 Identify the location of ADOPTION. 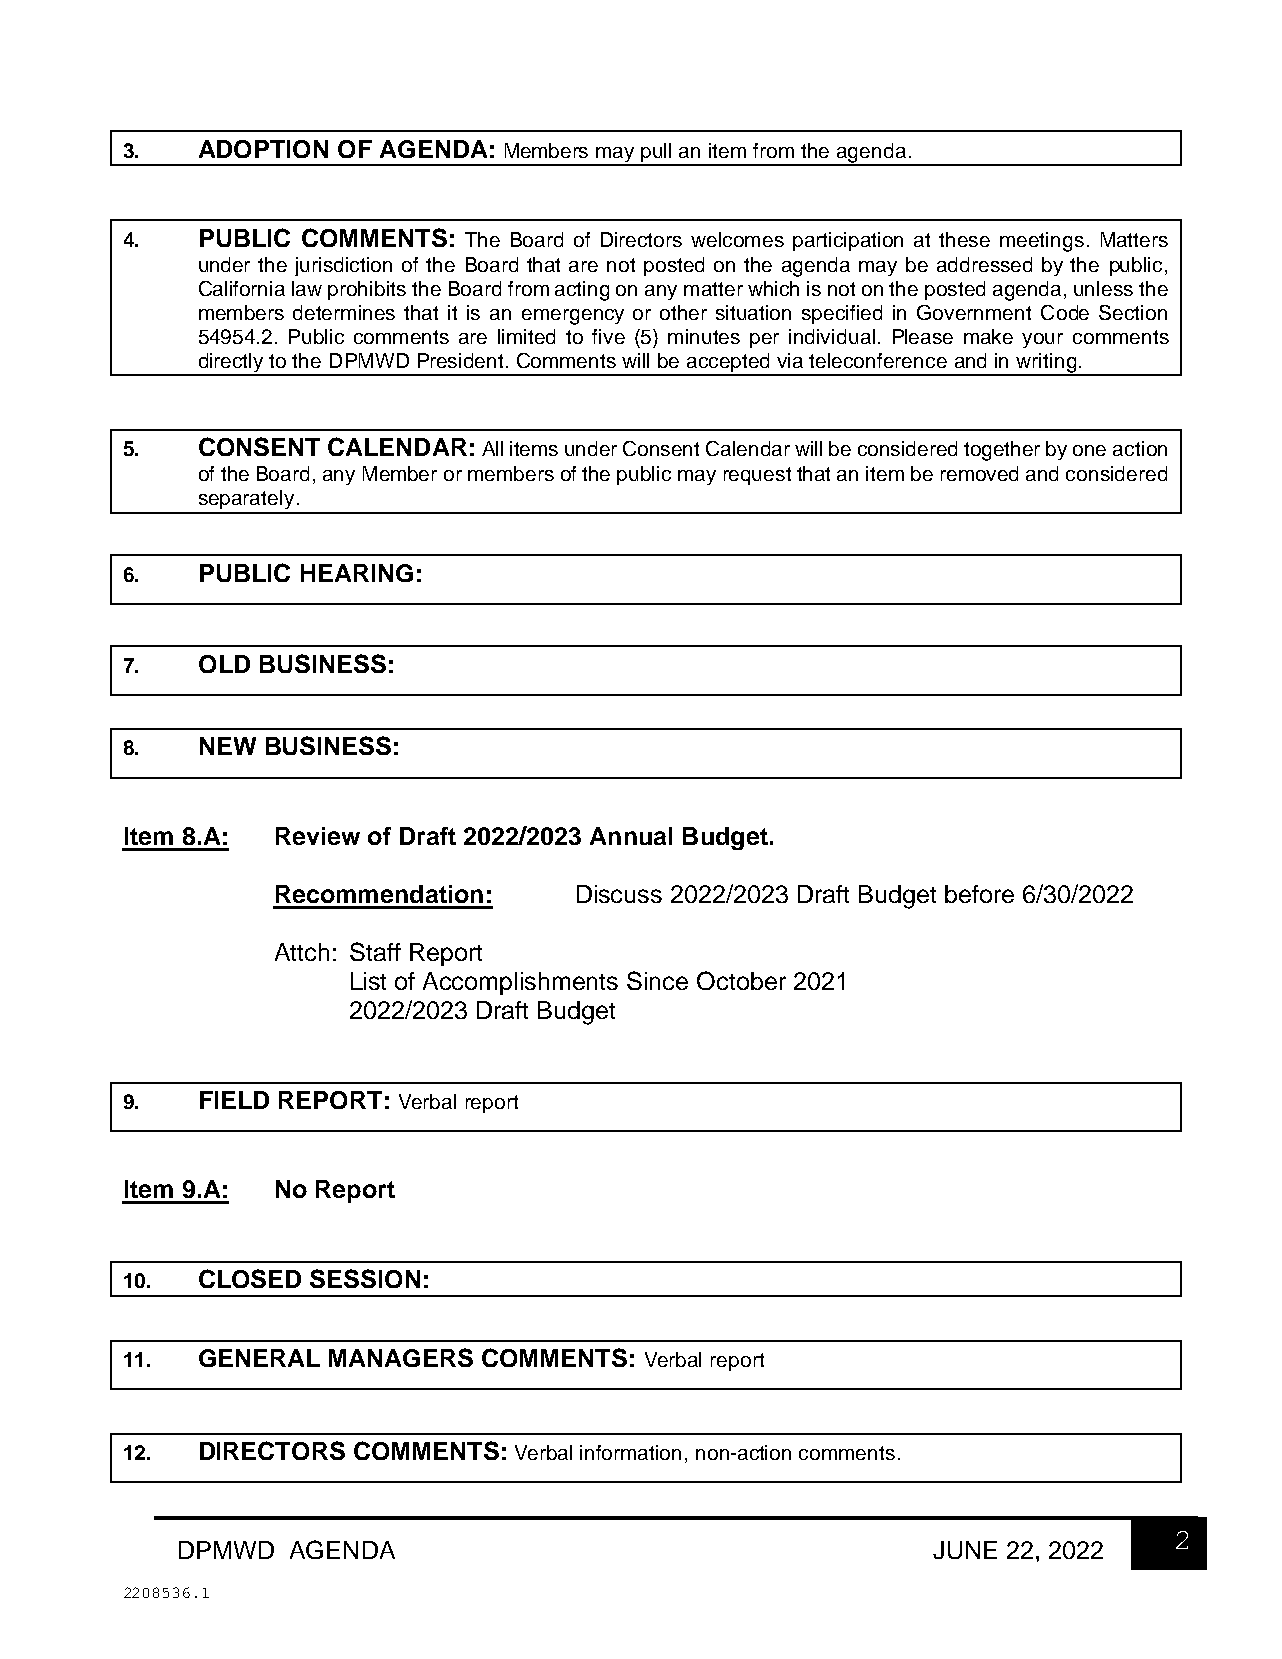
(263, 149).
